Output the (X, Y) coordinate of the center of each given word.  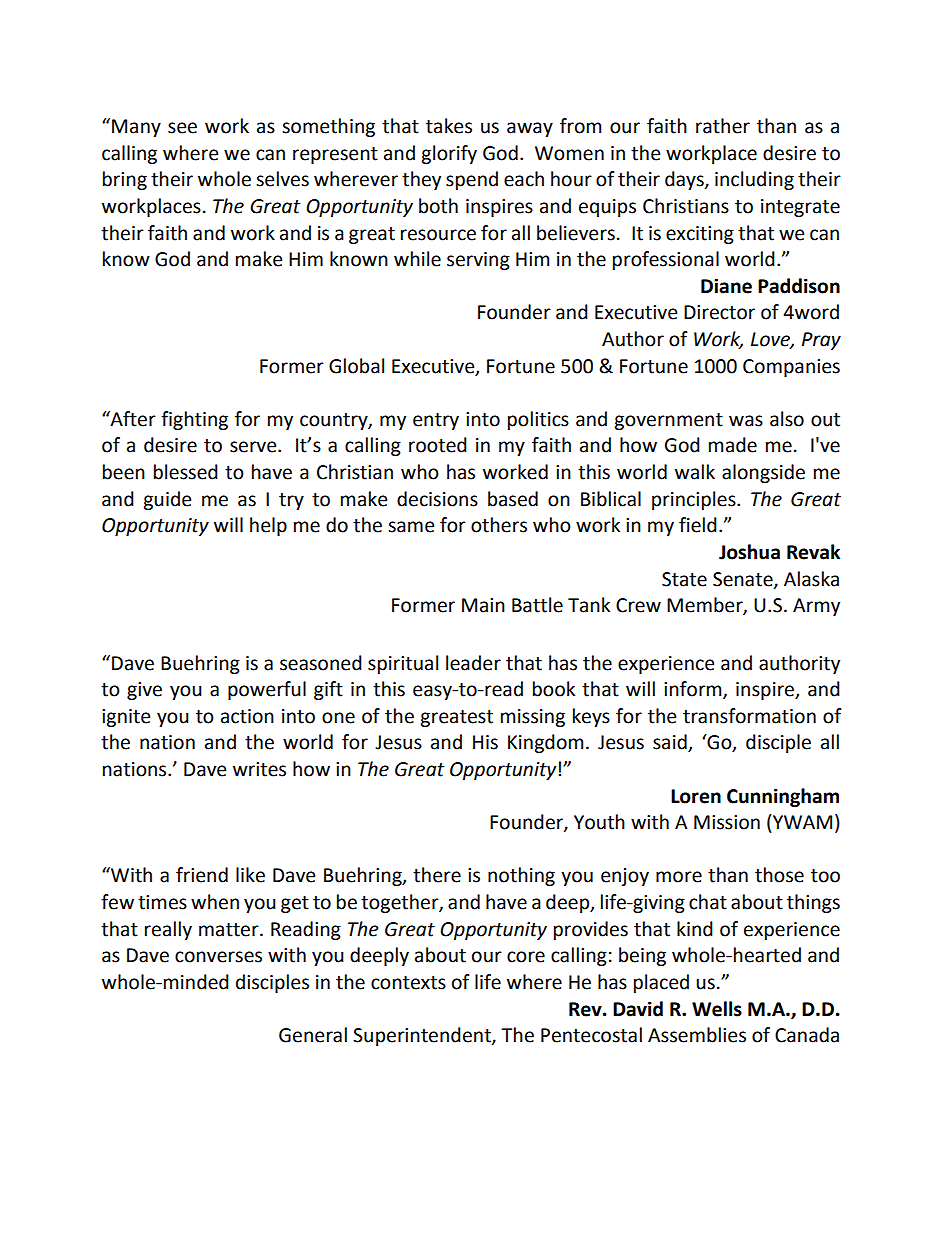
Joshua (749, 552)
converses (218, 957)
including (754, 180)
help (268, 526)
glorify (449, 154)
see (182, 128)
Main (483, 605)
